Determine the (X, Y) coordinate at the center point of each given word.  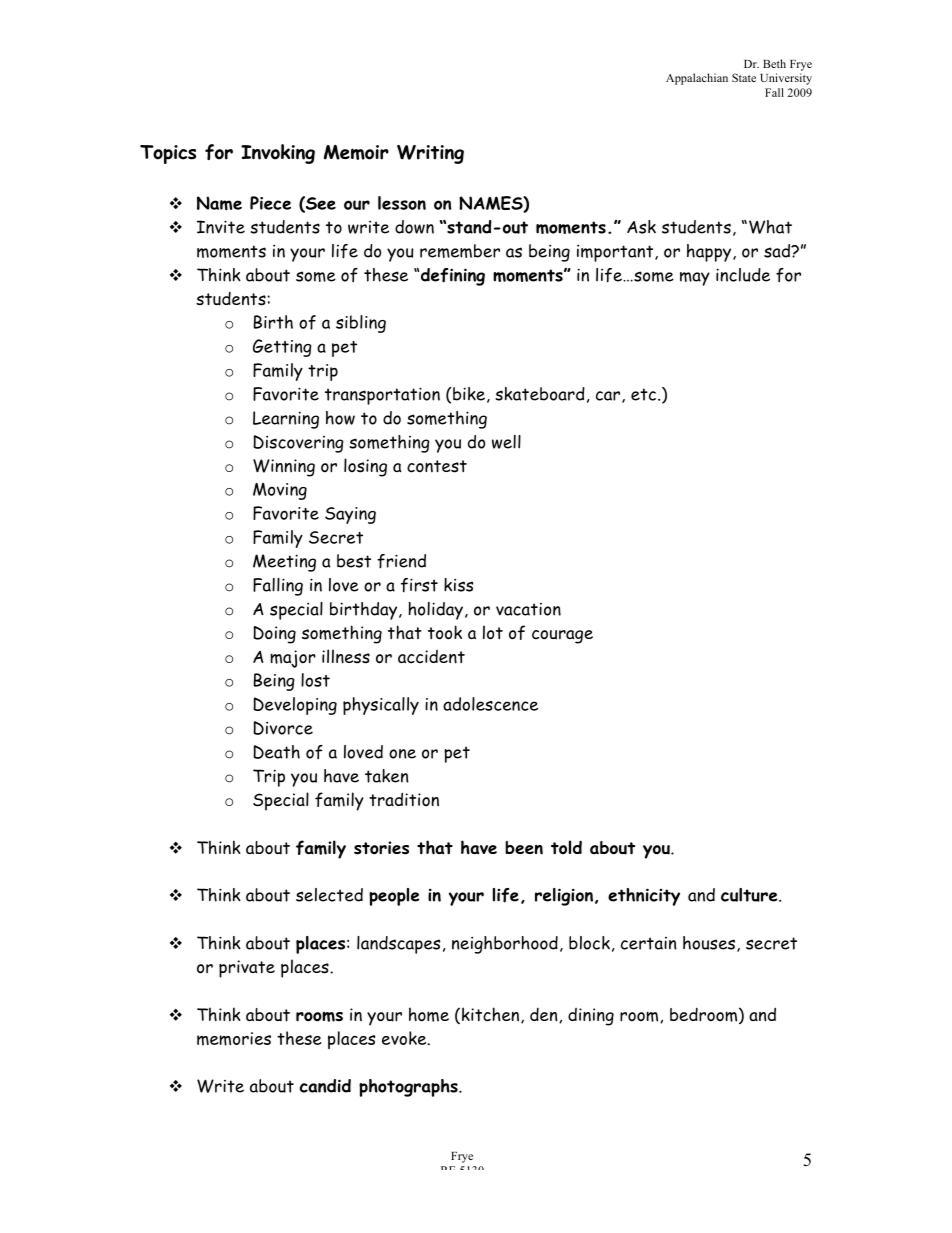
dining (591, 1017)
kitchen (490, 1014)
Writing (430, 154)
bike (469, 394)
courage (562, 637)
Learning (286, 420)
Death (276, 752)
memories (234, 1039)
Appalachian (697, 79)
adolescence (490, 704)
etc (645, 394)
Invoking (278, 154)
